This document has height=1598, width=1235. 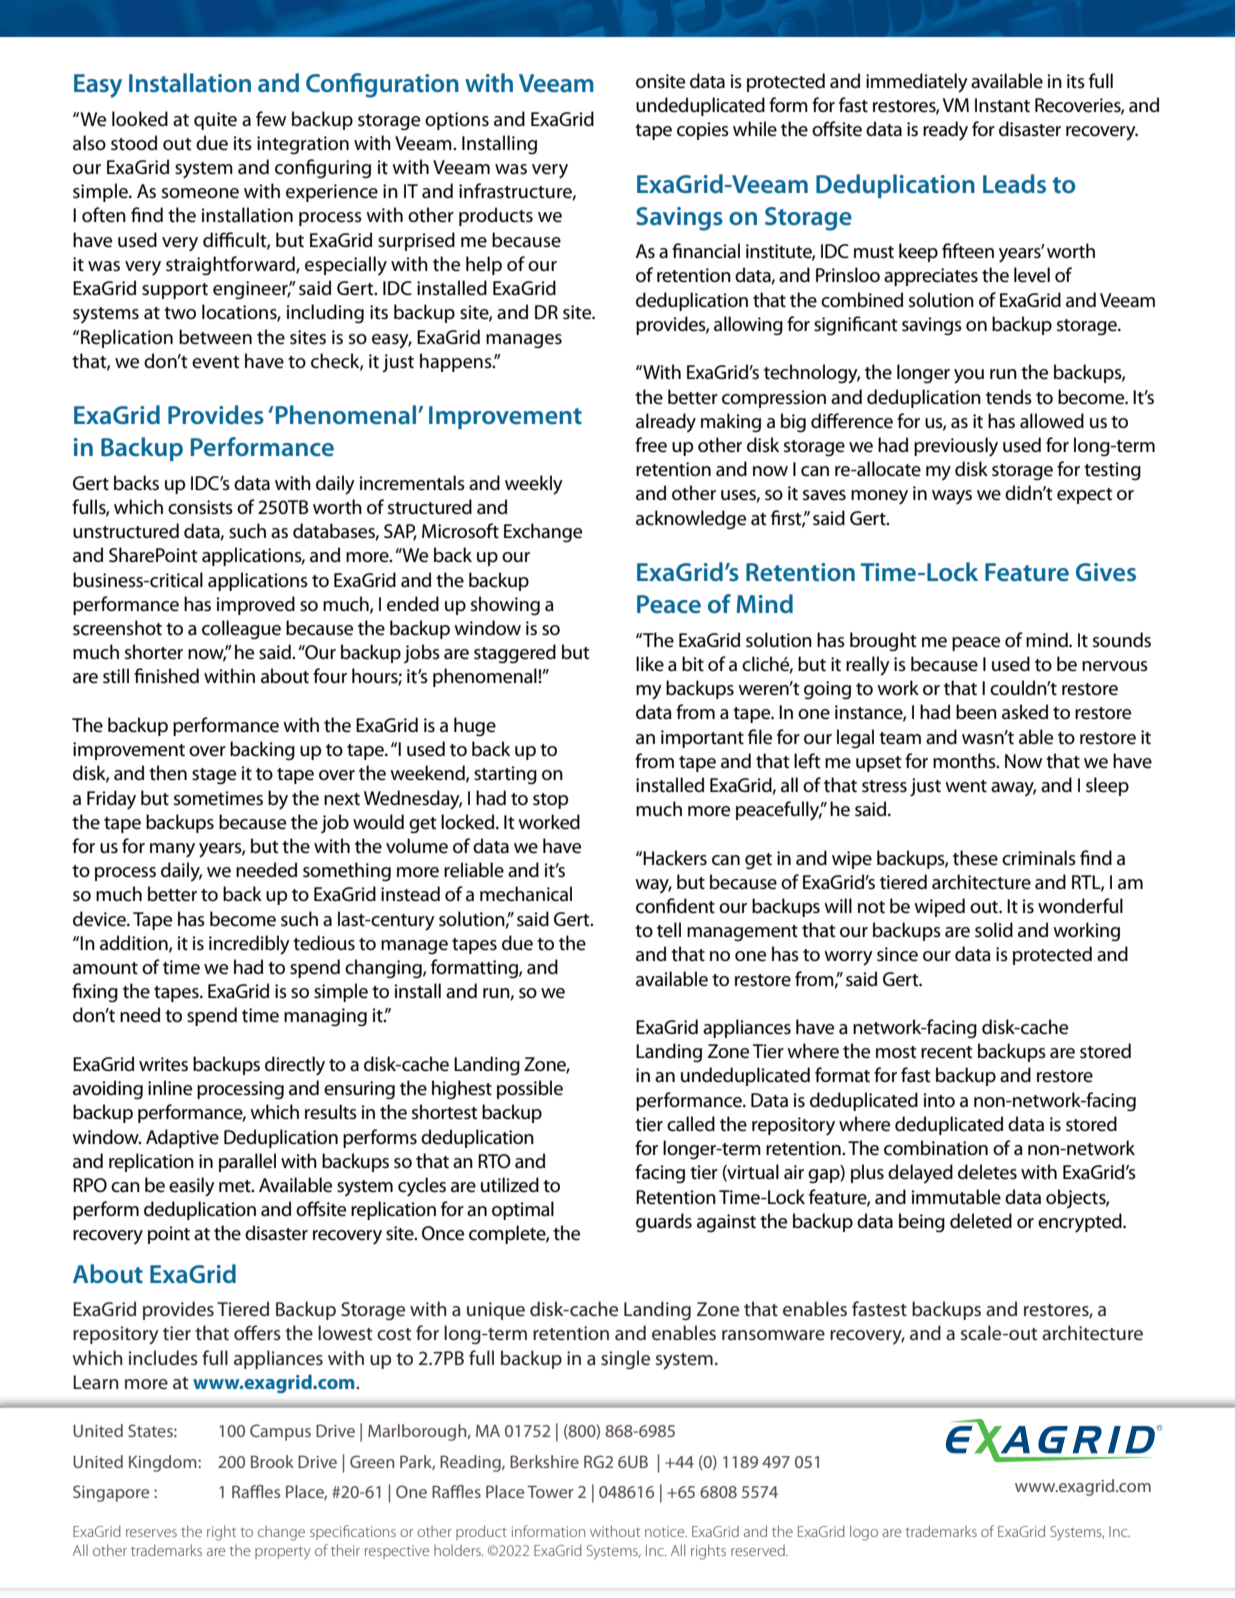 I want to click on Tower, so click(x=550, y=1492).
